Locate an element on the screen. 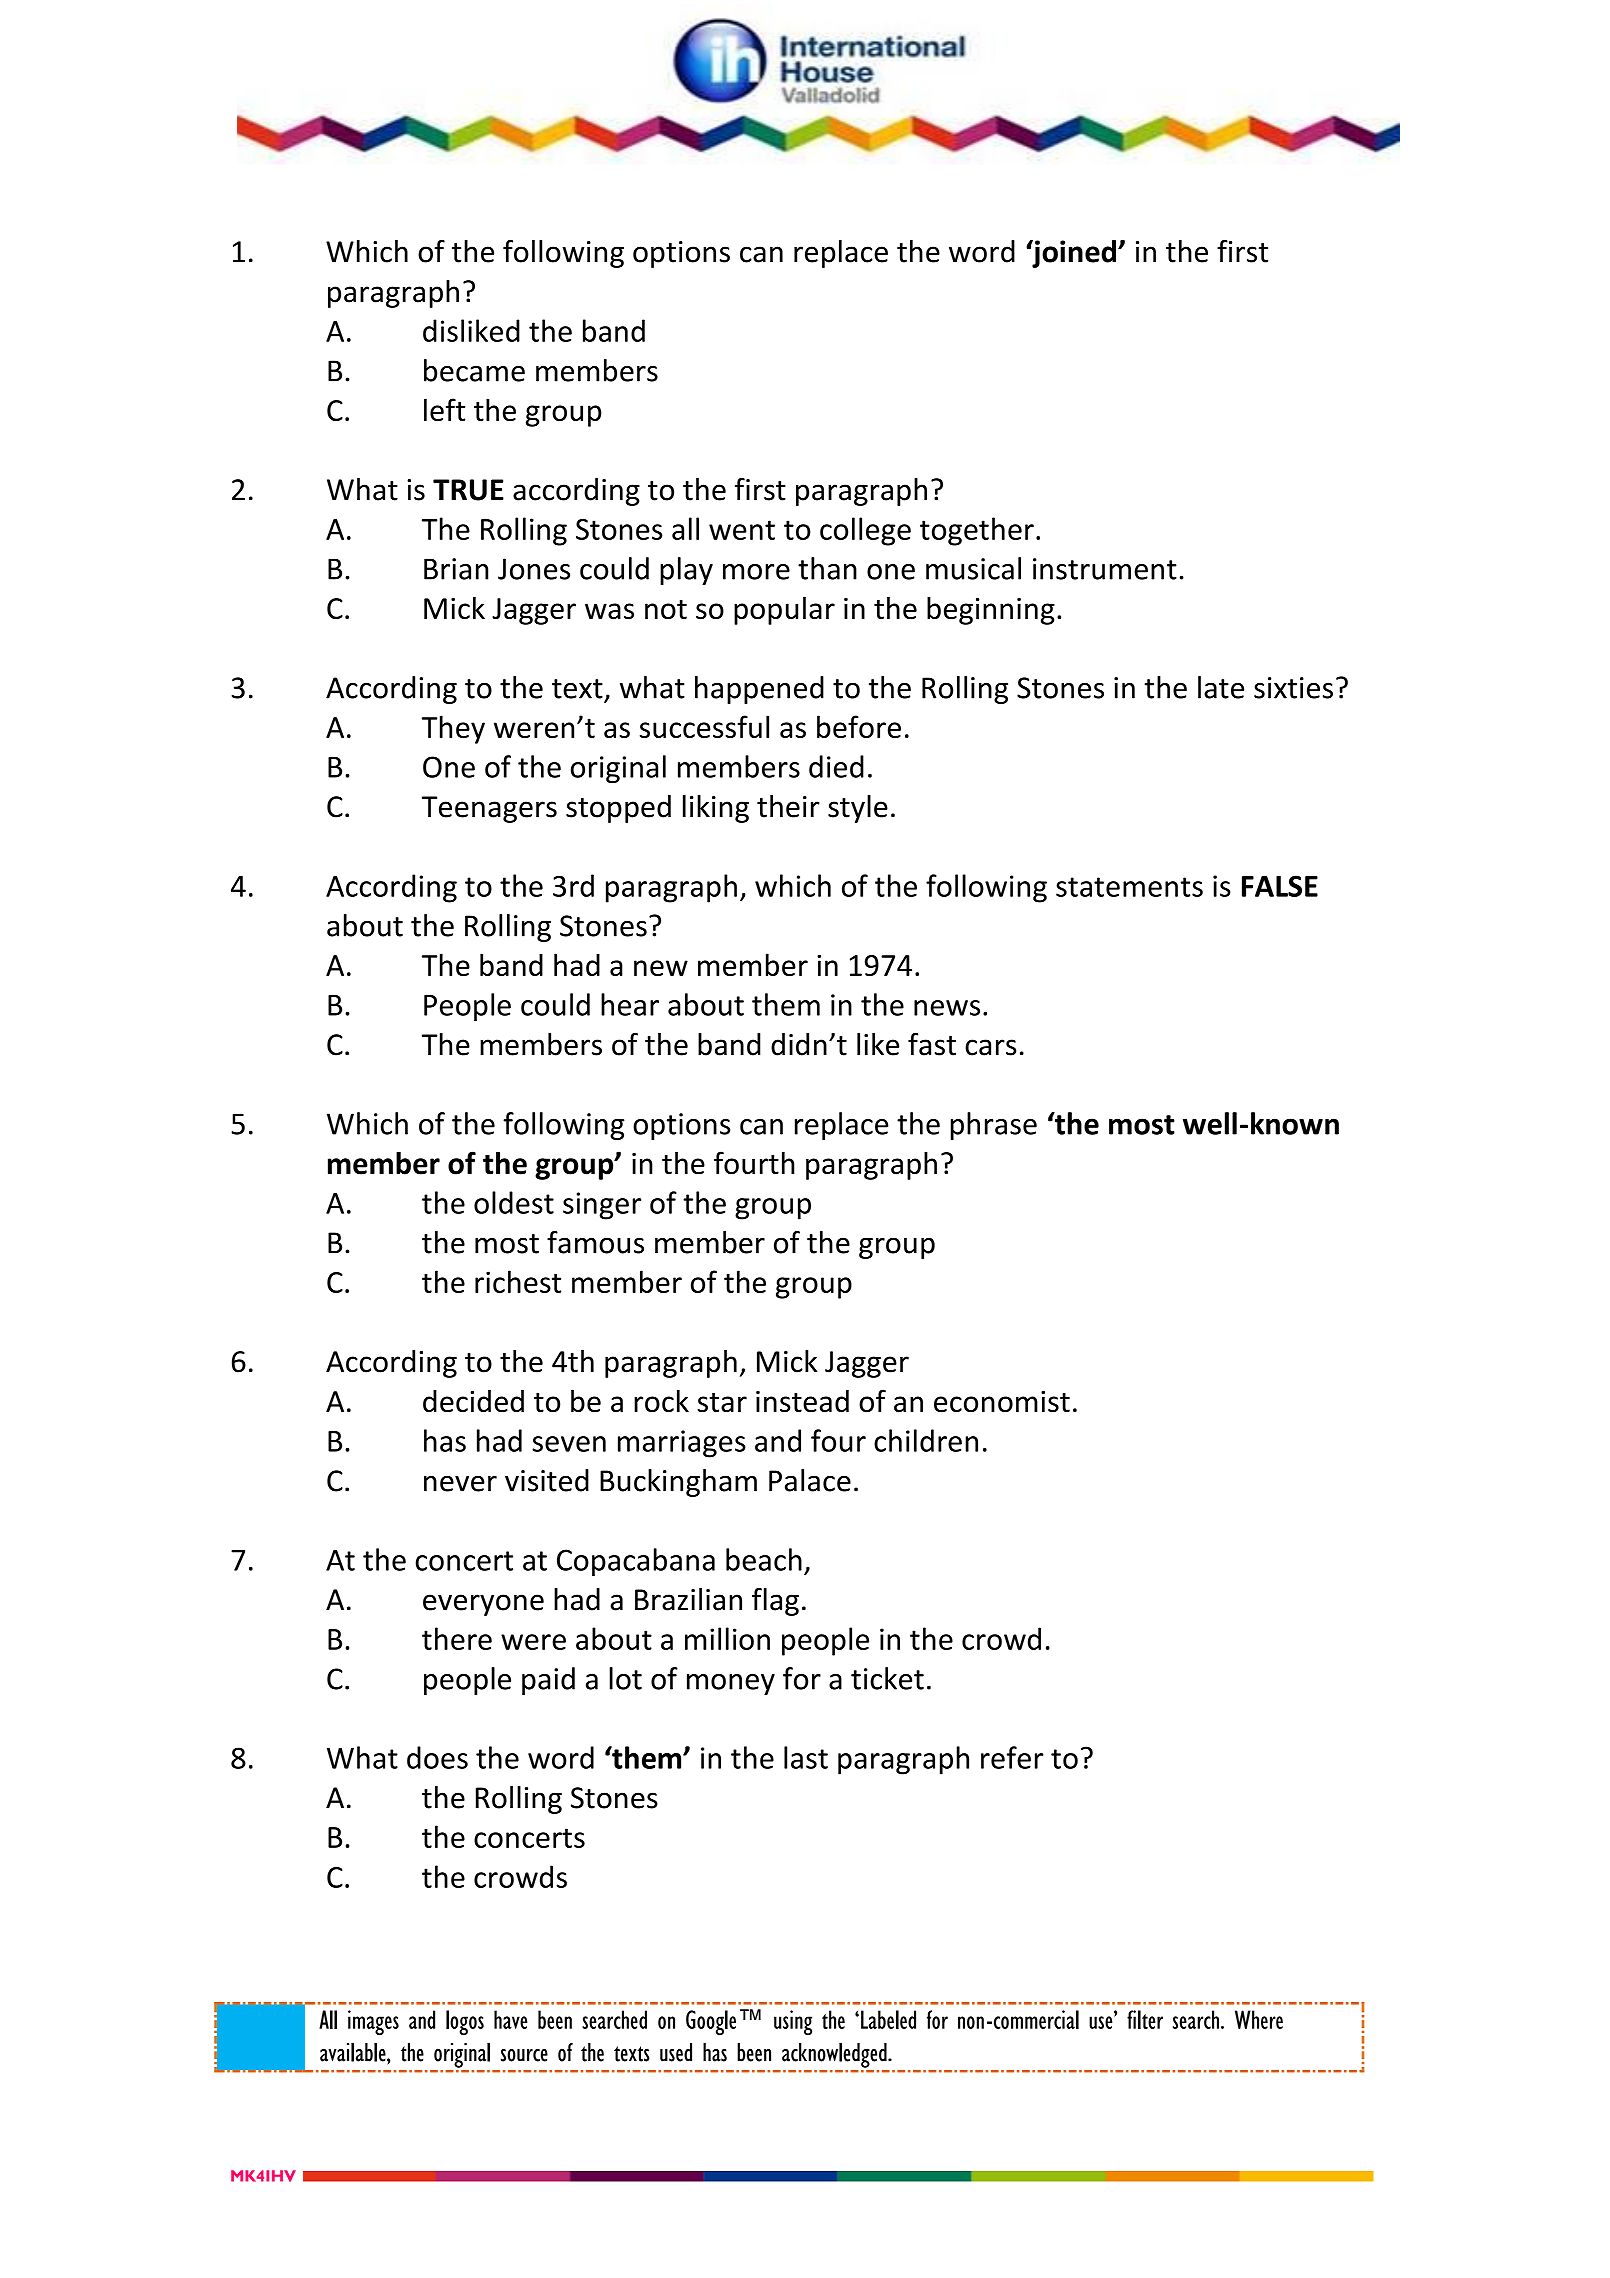 The width and height of the screenshot is (1610, 2278). using is located at coordinates (793, 2023).
